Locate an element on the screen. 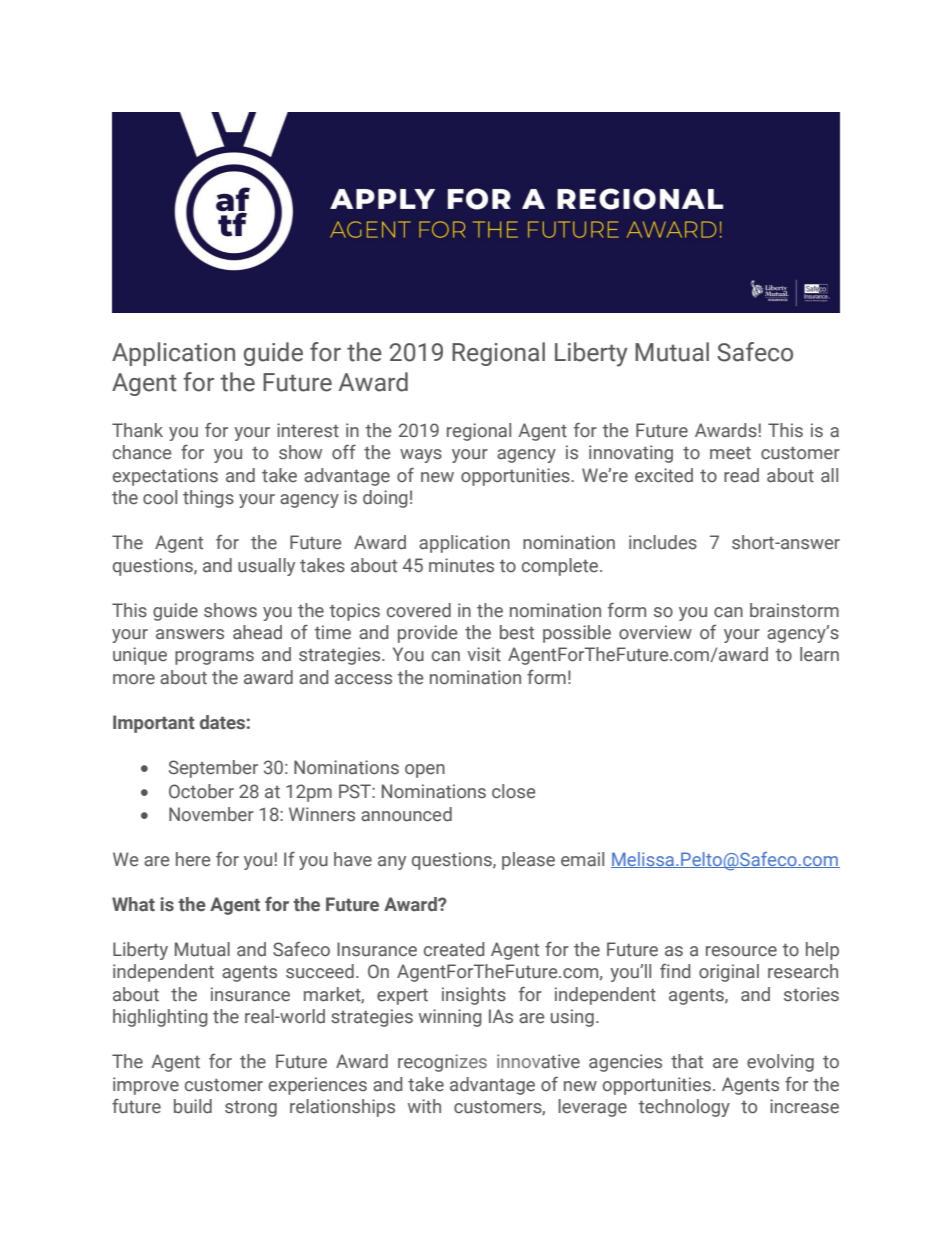 This screenshot has height=1233, width=952. brainstorm is located at coordinates (794, 610).
